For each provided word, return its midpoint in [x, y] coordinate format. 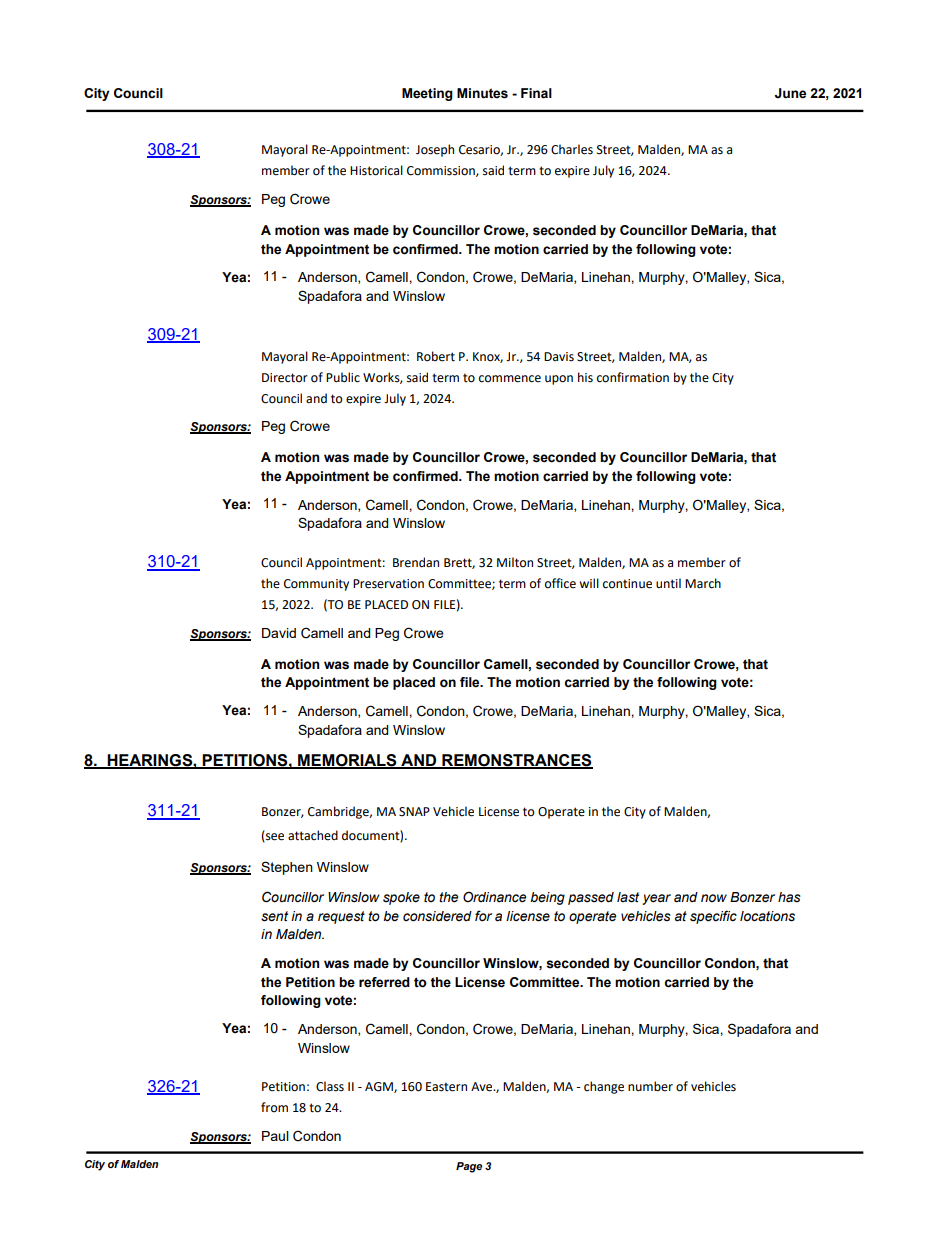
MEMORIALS [347, 761]
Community [316, 585]
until [668, 583]
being [547, 898]
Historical [376, 170]
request [341, 917]
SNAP [414, 812]
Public [343, 377]
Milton [515, 562]
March [703, 583]
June [790, 93]
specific [713, 917]
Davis [559, 357]
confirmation [633, 377]
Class [330, 1086]
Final [536, 93]
